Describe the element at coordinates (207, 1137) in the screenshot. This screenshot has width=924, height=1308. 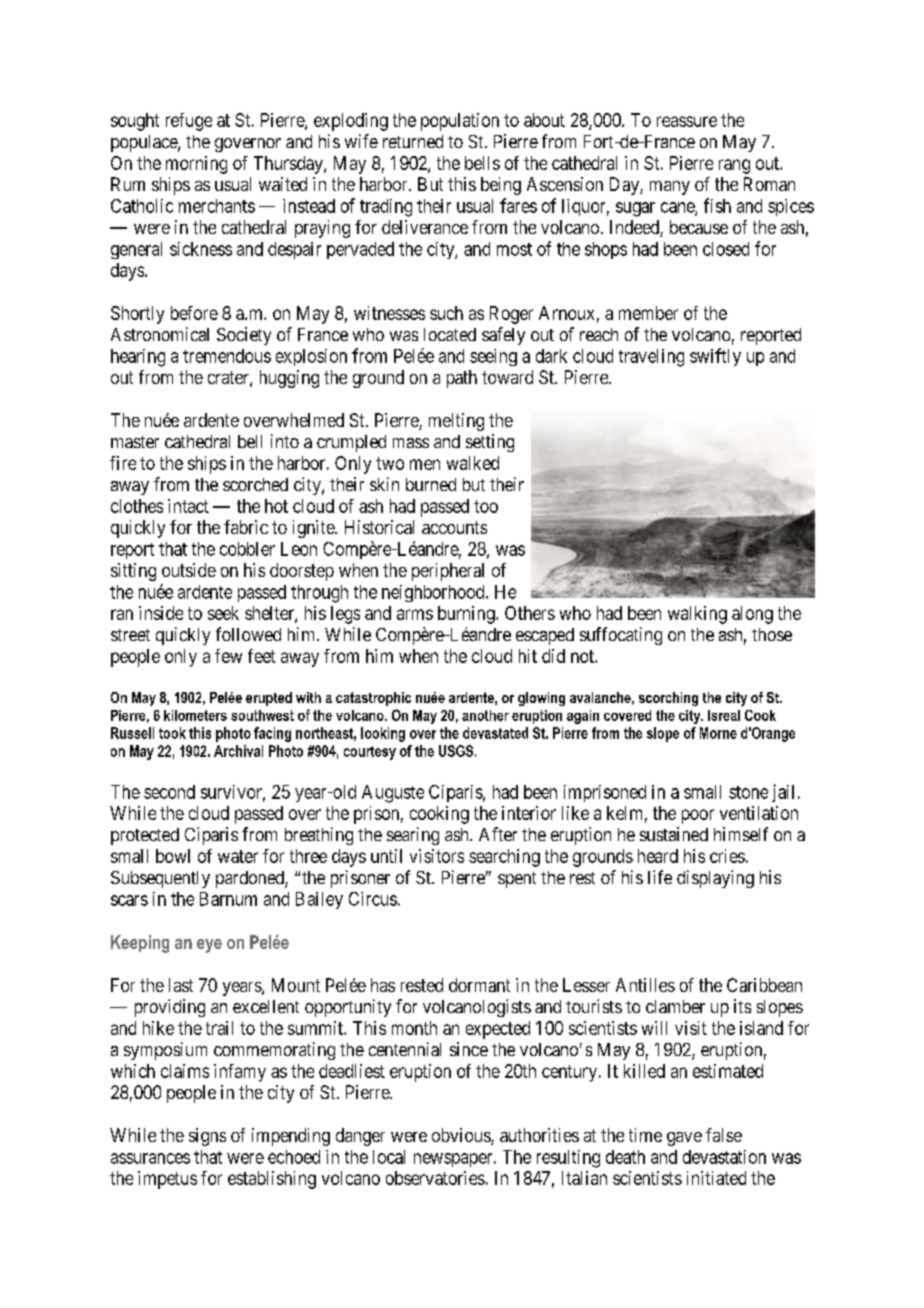
I see `signs` at that location.
